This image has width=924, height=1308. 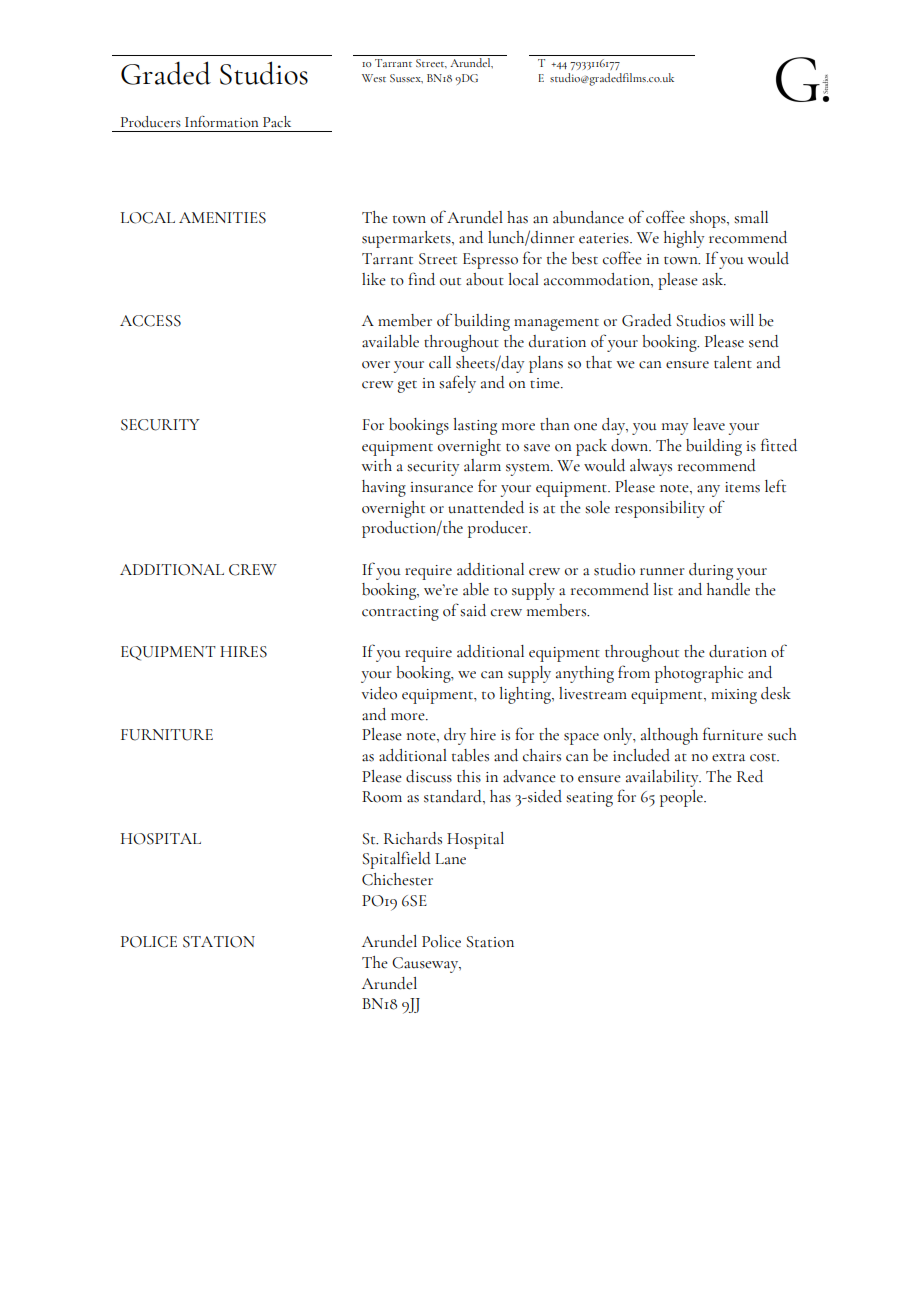 What do you see at coordinates (150, 321) in the image?
I see `ACCESS` at bounding box center [150, 321].
